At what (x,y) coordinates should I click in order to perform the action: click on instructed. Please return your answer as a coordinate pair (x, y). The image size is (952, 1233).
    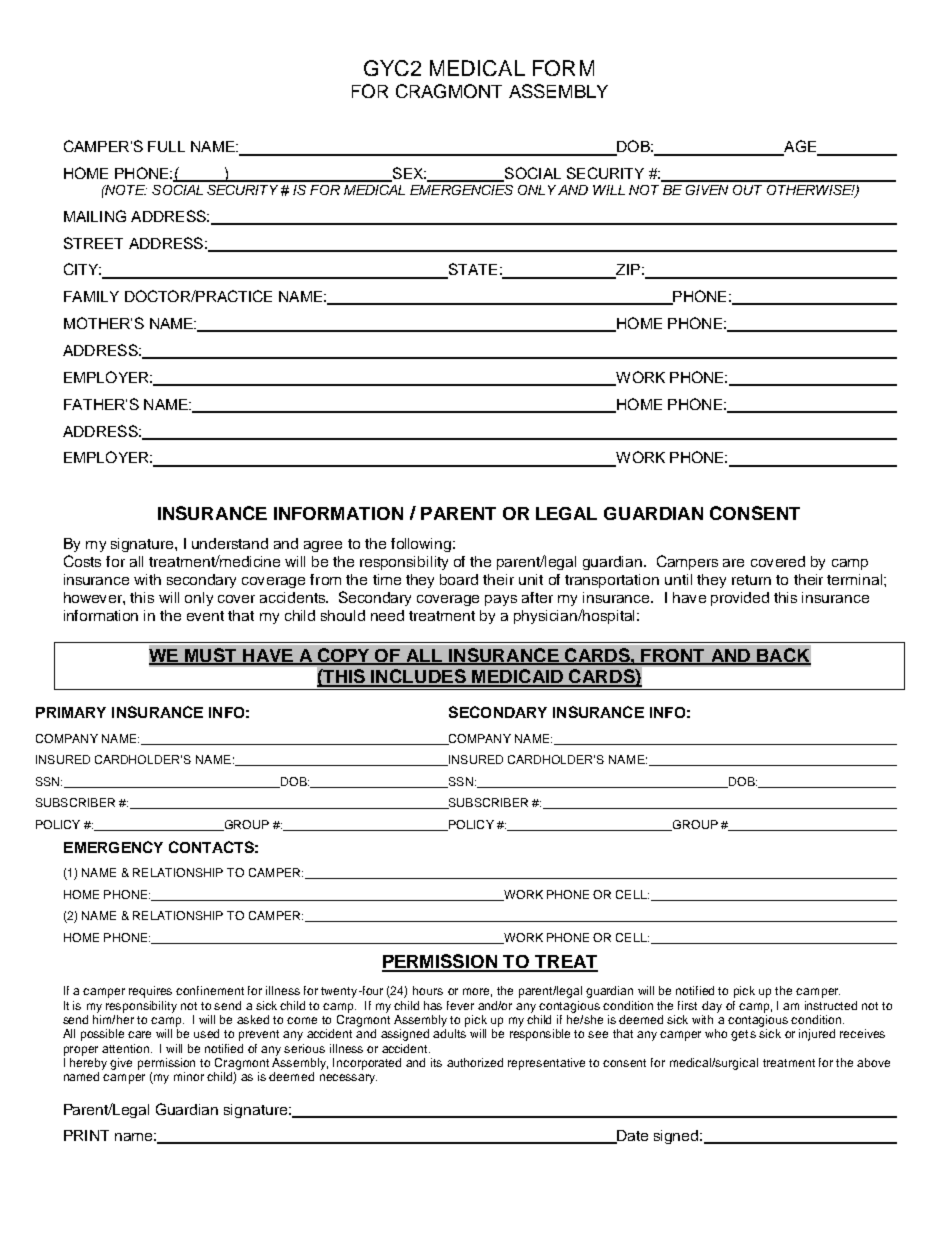
    Looking at the image, I should click on (831, 1005).
